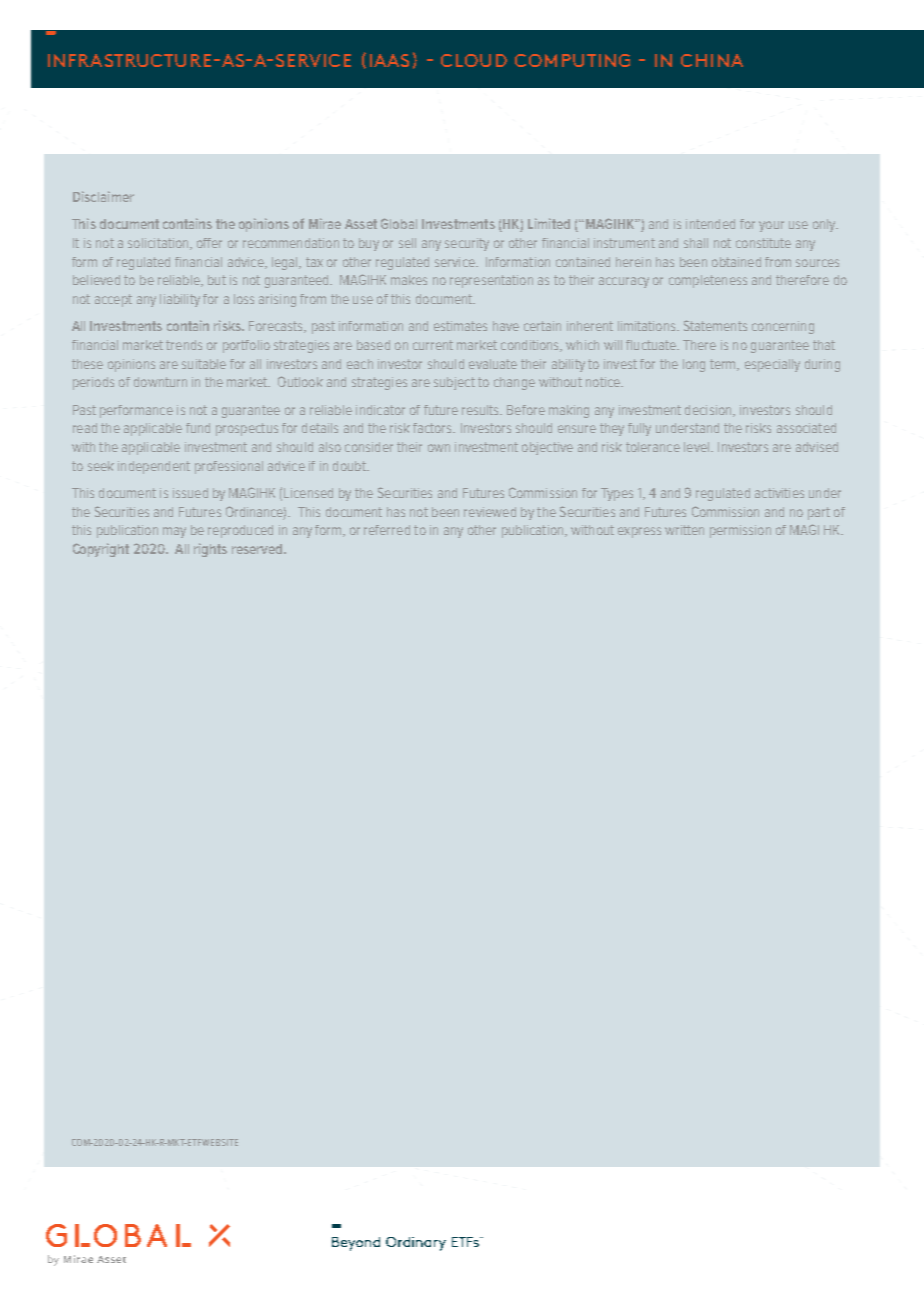 Image resolution: width=924 pixels, height=1308 pixels. What do you see at coordinates (467, 244) in the document?
I see `security` at bounding box center [467, 244].
